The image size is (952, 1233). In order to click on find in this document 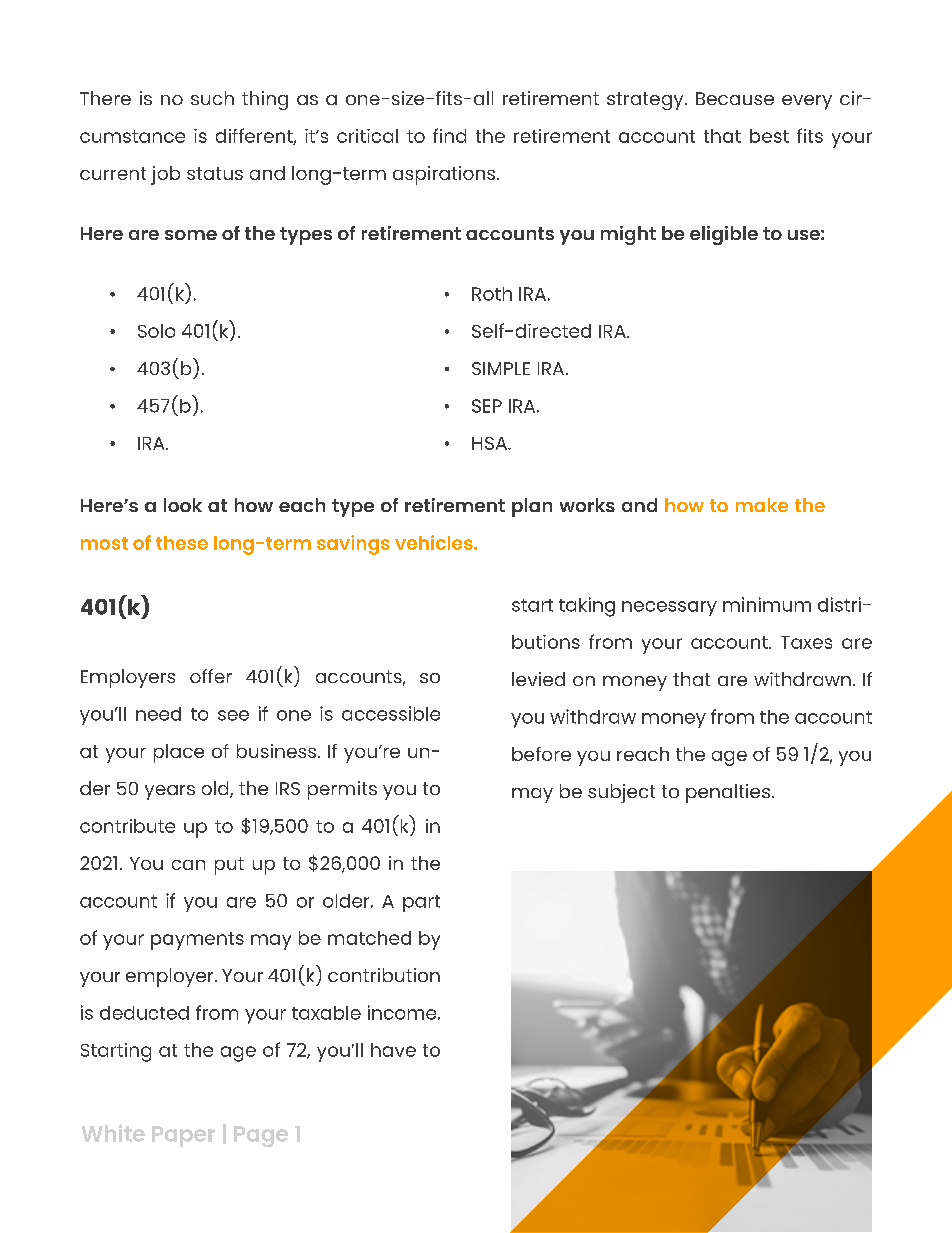, I will do `click(449, 135)`.
